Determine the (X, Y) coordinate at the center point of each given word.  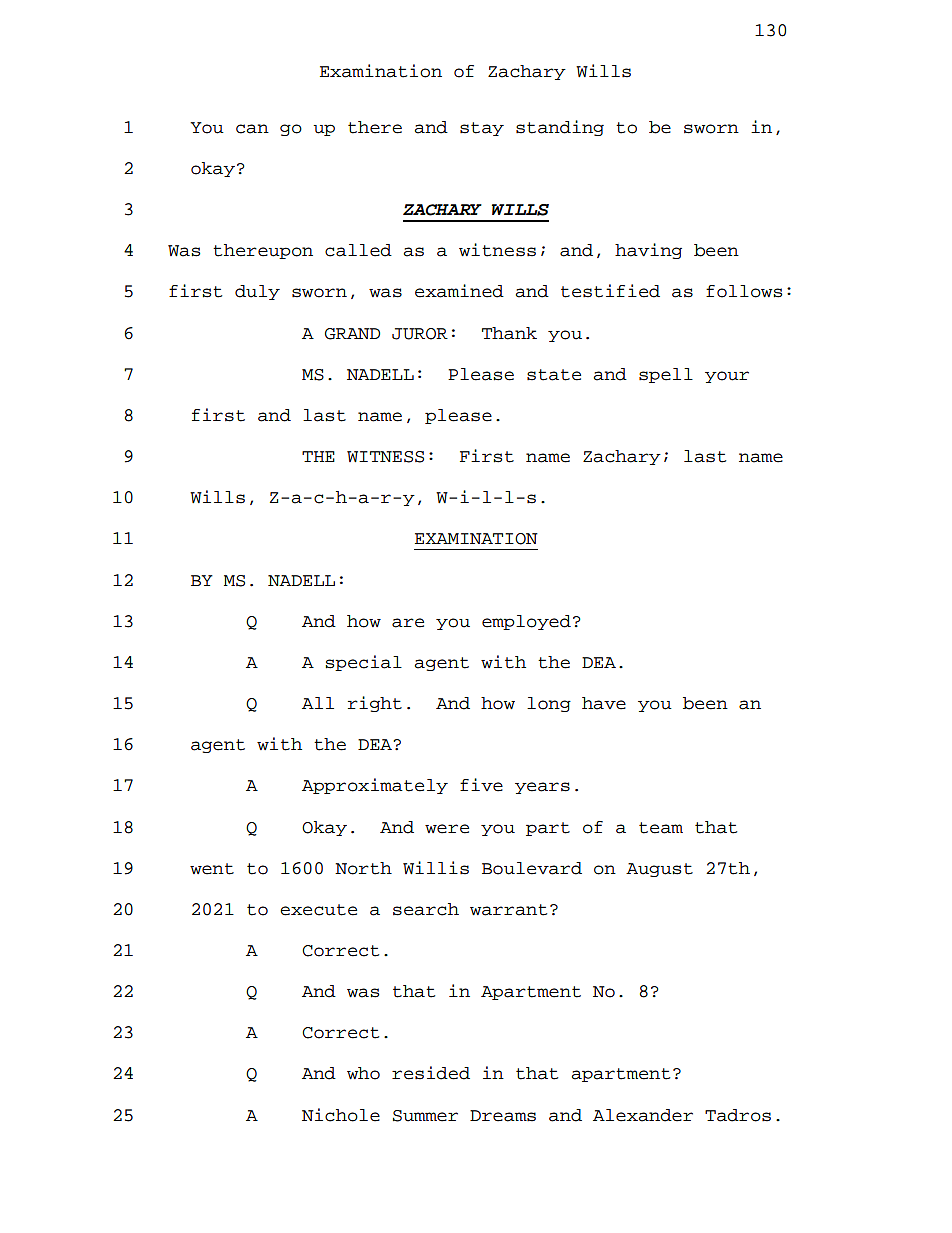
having (648, 251)
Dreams (503, 1116)
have (604, 703)
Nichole (341, 1115)
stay (482, 129)
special (364, 663)
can (252, 129)
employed (526, 622)
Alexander (643, 1115)
